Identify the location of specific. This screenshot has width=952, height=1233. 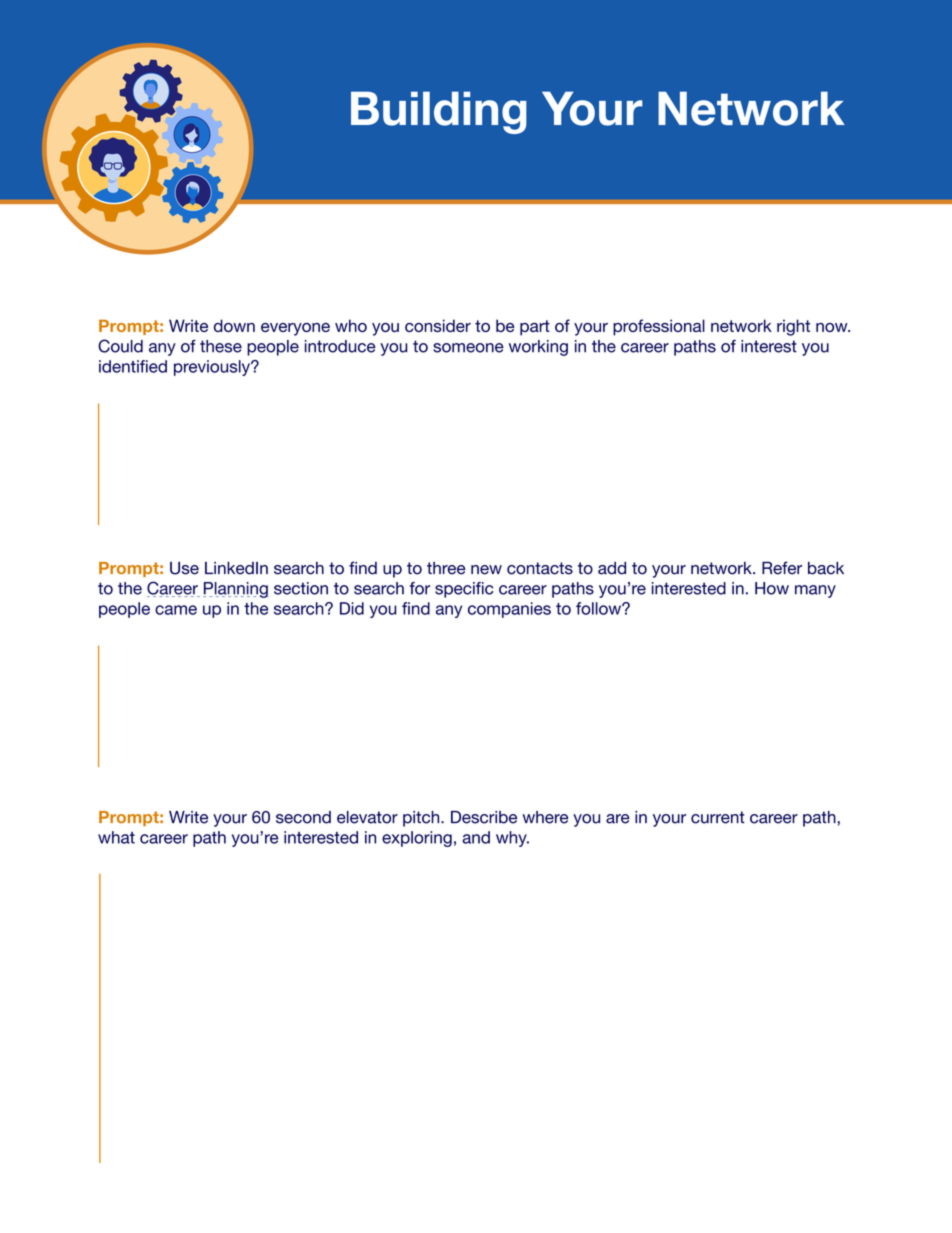
(464, 590).
